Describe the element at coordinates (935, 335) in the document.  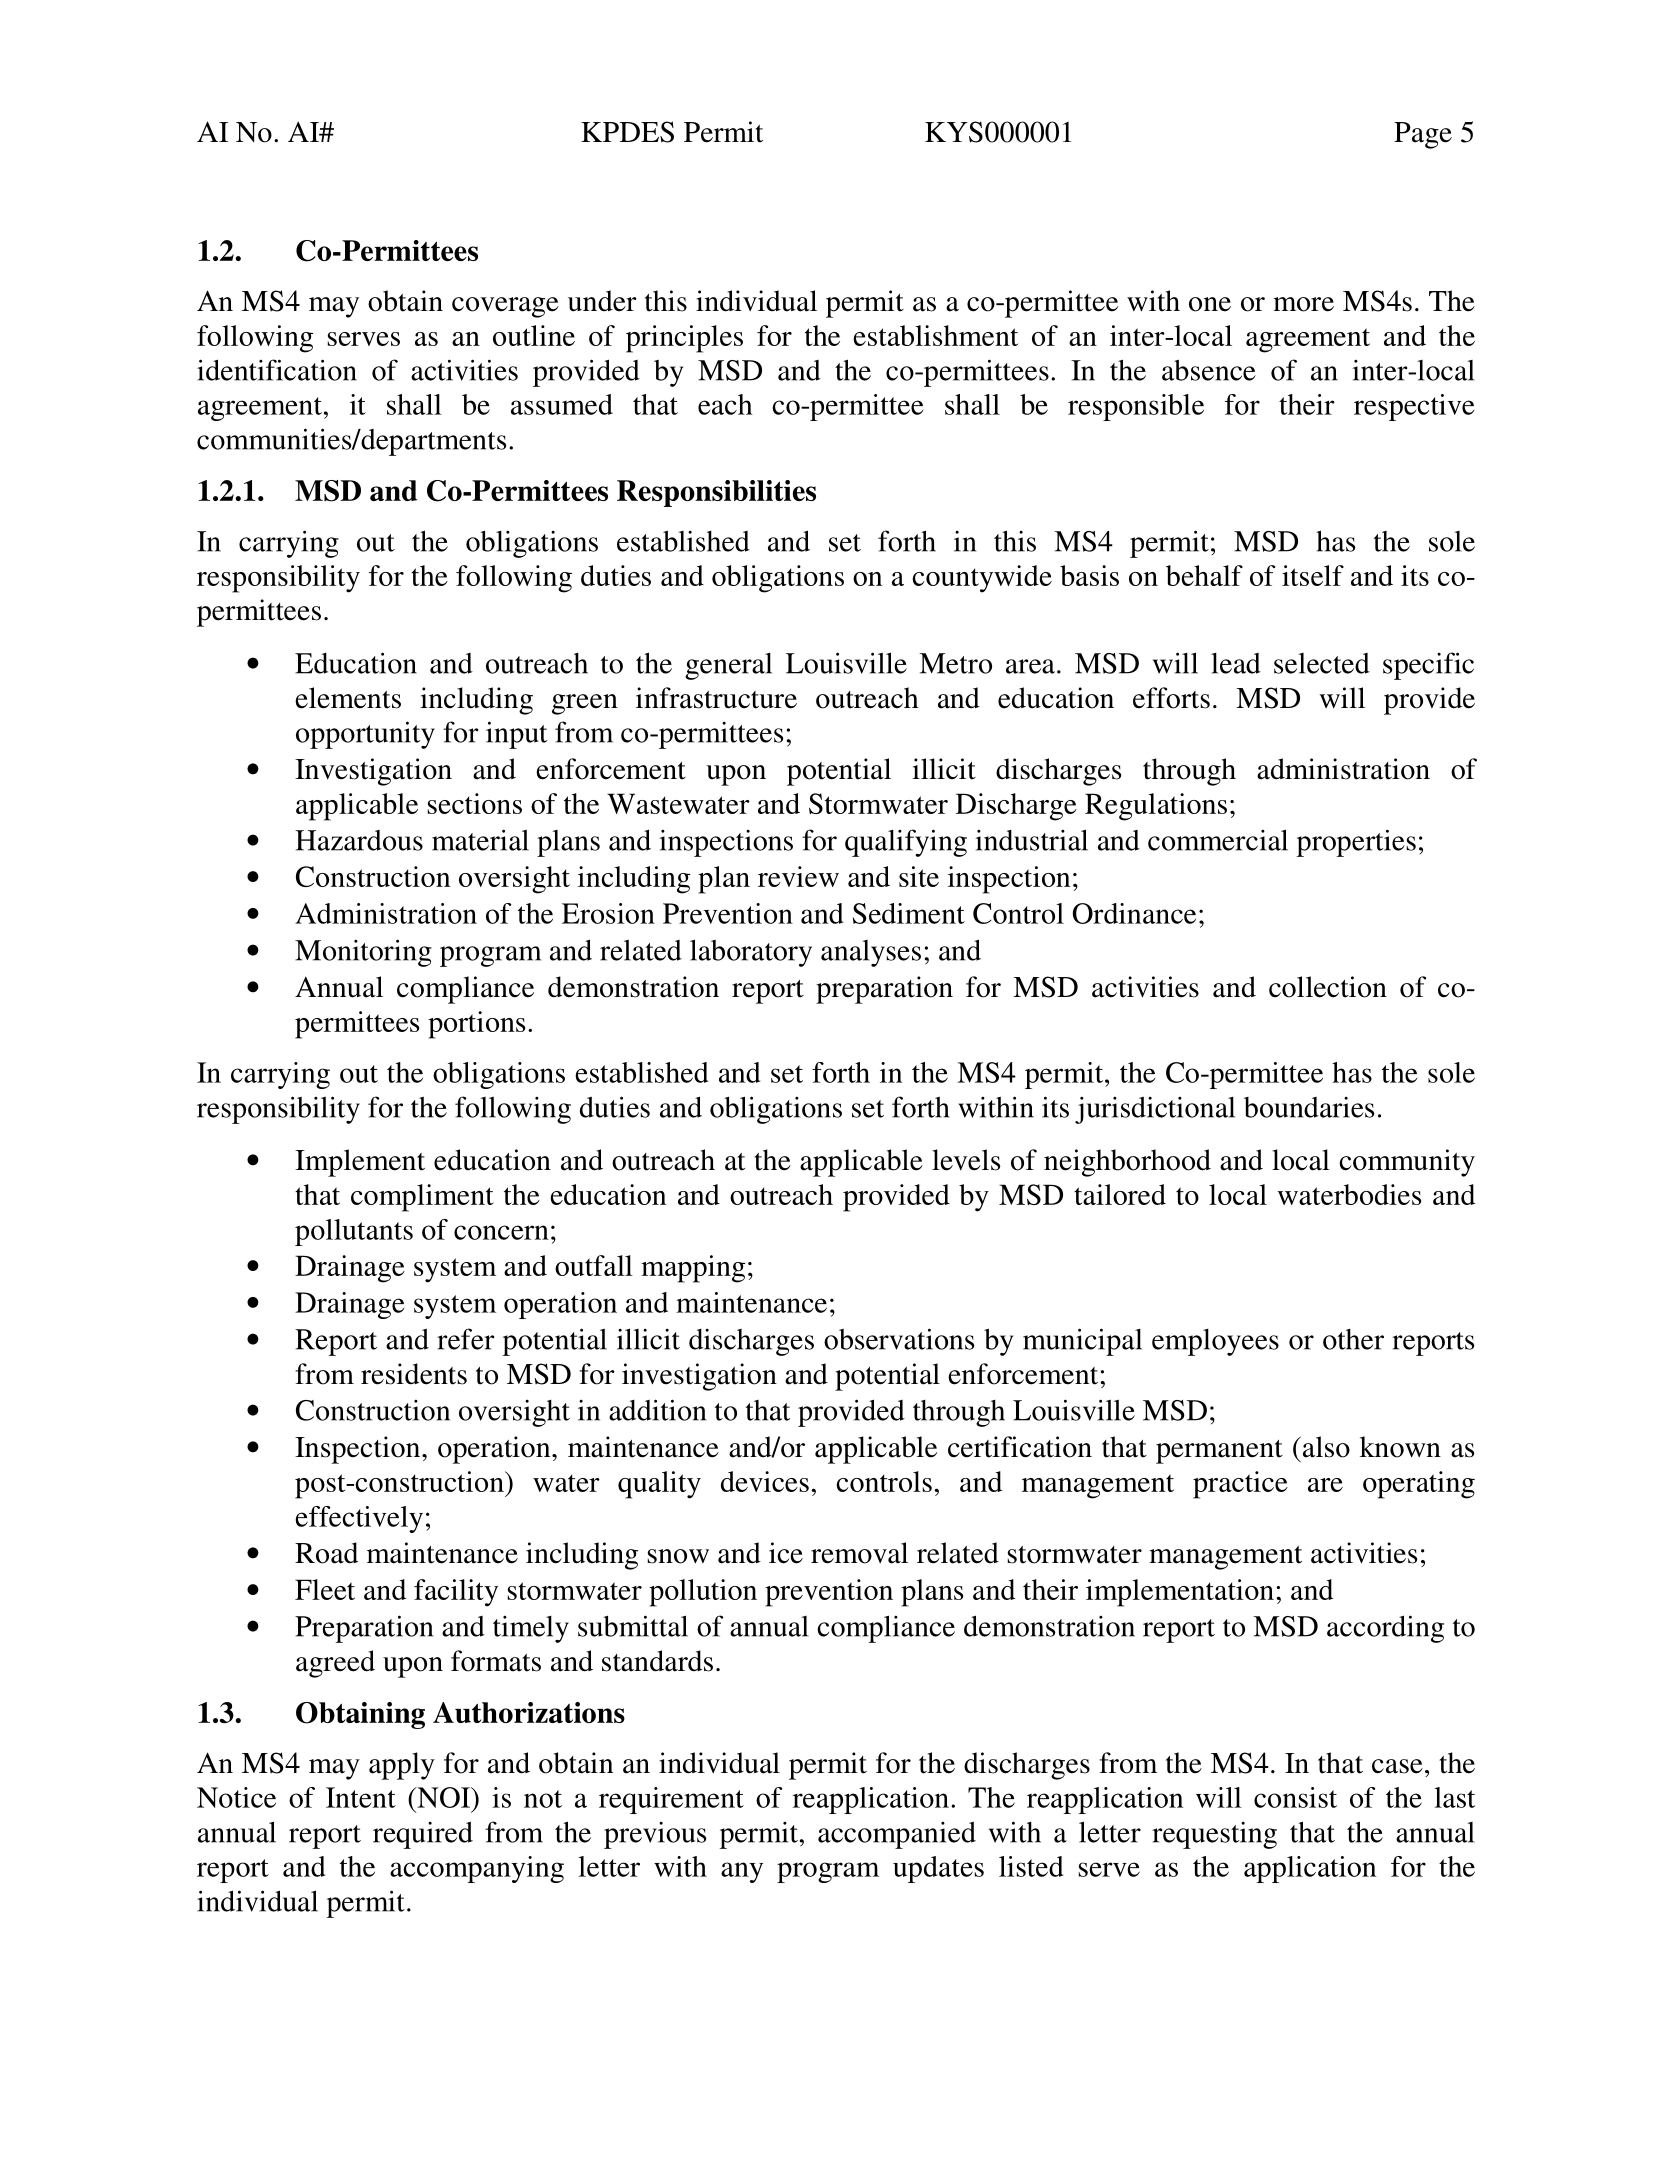
I see `establishment` at that location.
